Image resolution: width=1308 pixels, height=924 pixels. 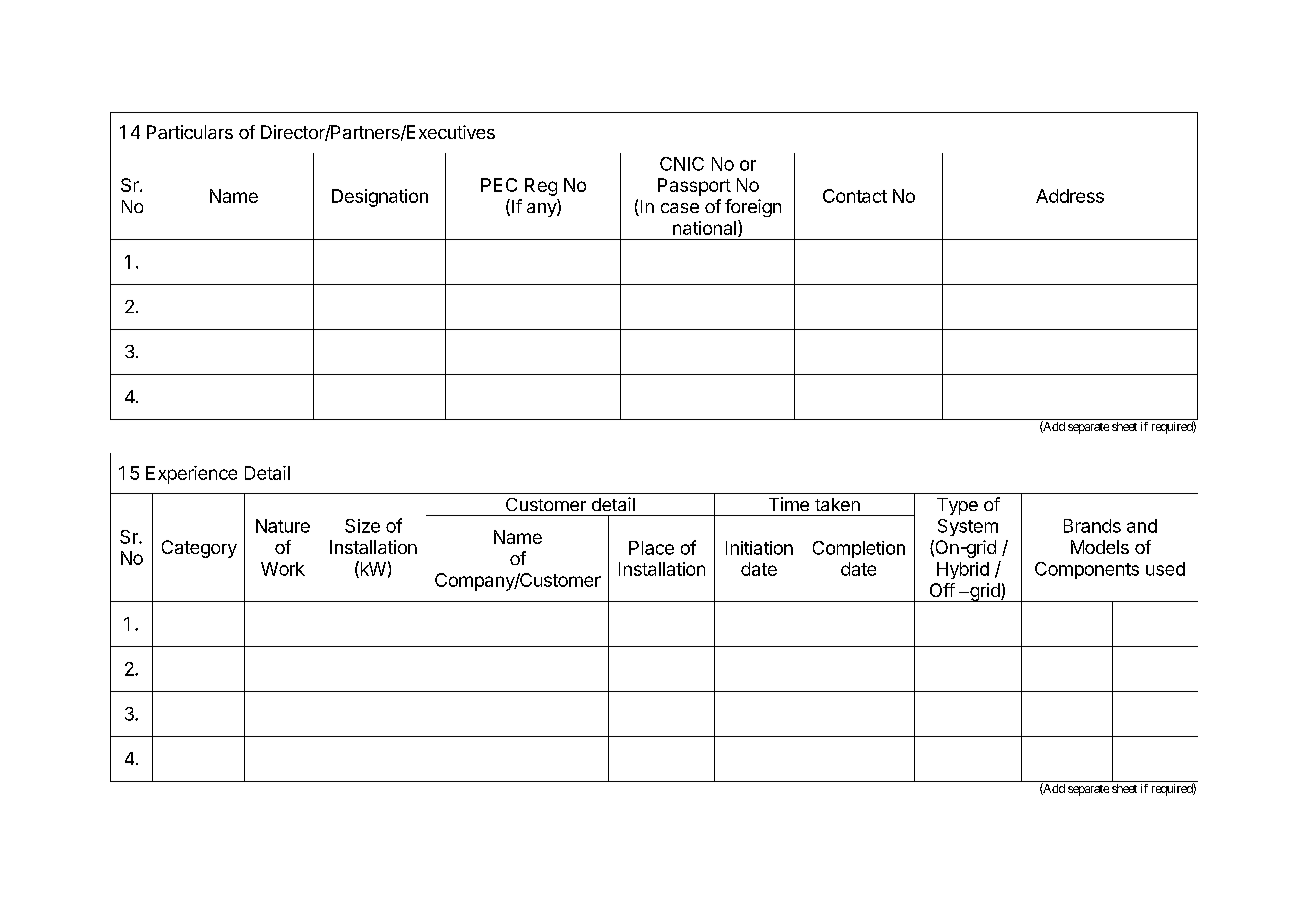 I want to click on Brands, so click(x=1092, y=526).
